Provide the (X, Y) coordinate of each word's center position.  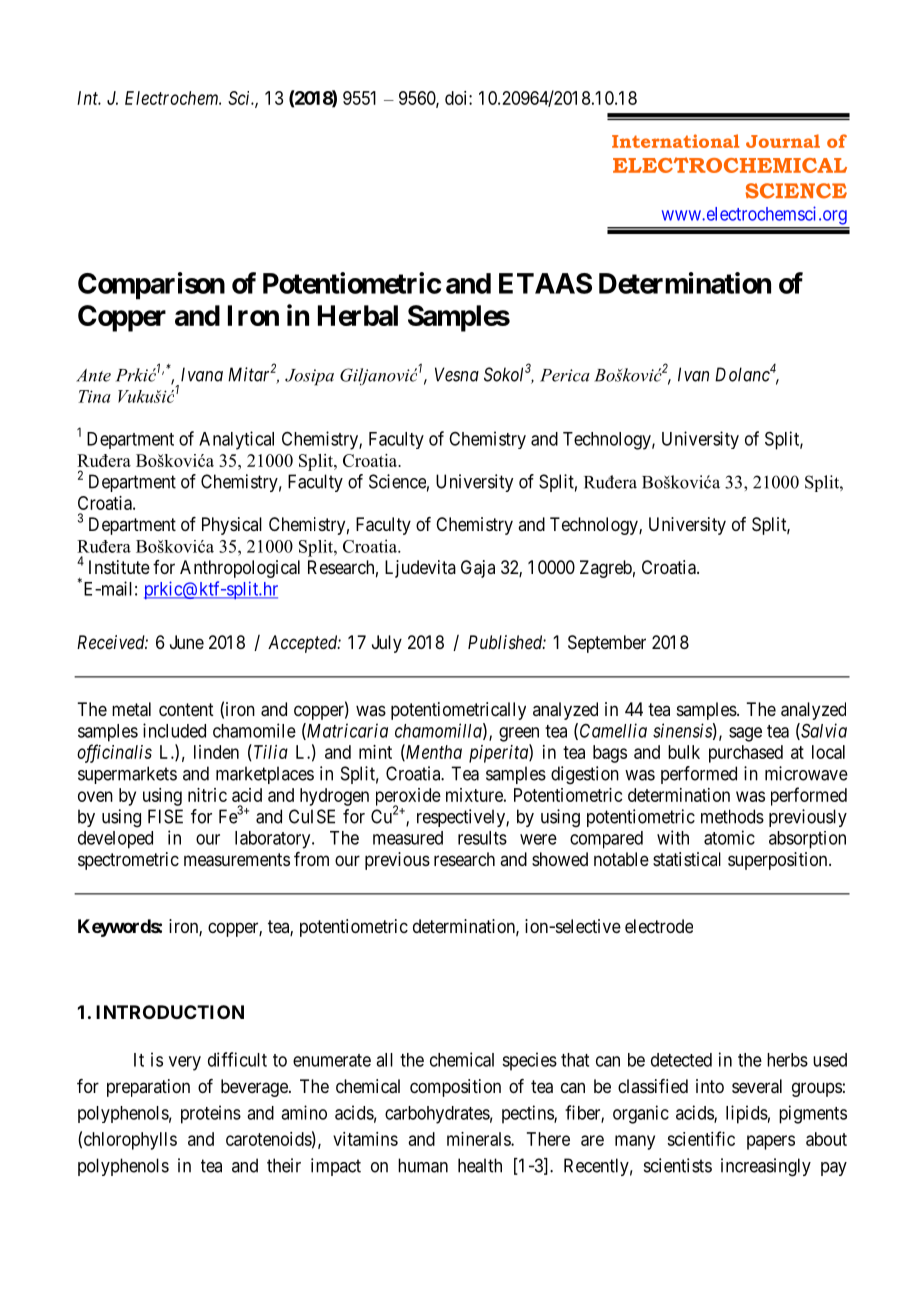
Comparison (151, 286)
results (482, 838)
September (607, 644)
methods (732, 816)
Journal (783, 141)
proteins (211, 1114)
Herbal (358, 315)
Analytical (236, 440)
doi (457, 98)
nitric (207, 795)
